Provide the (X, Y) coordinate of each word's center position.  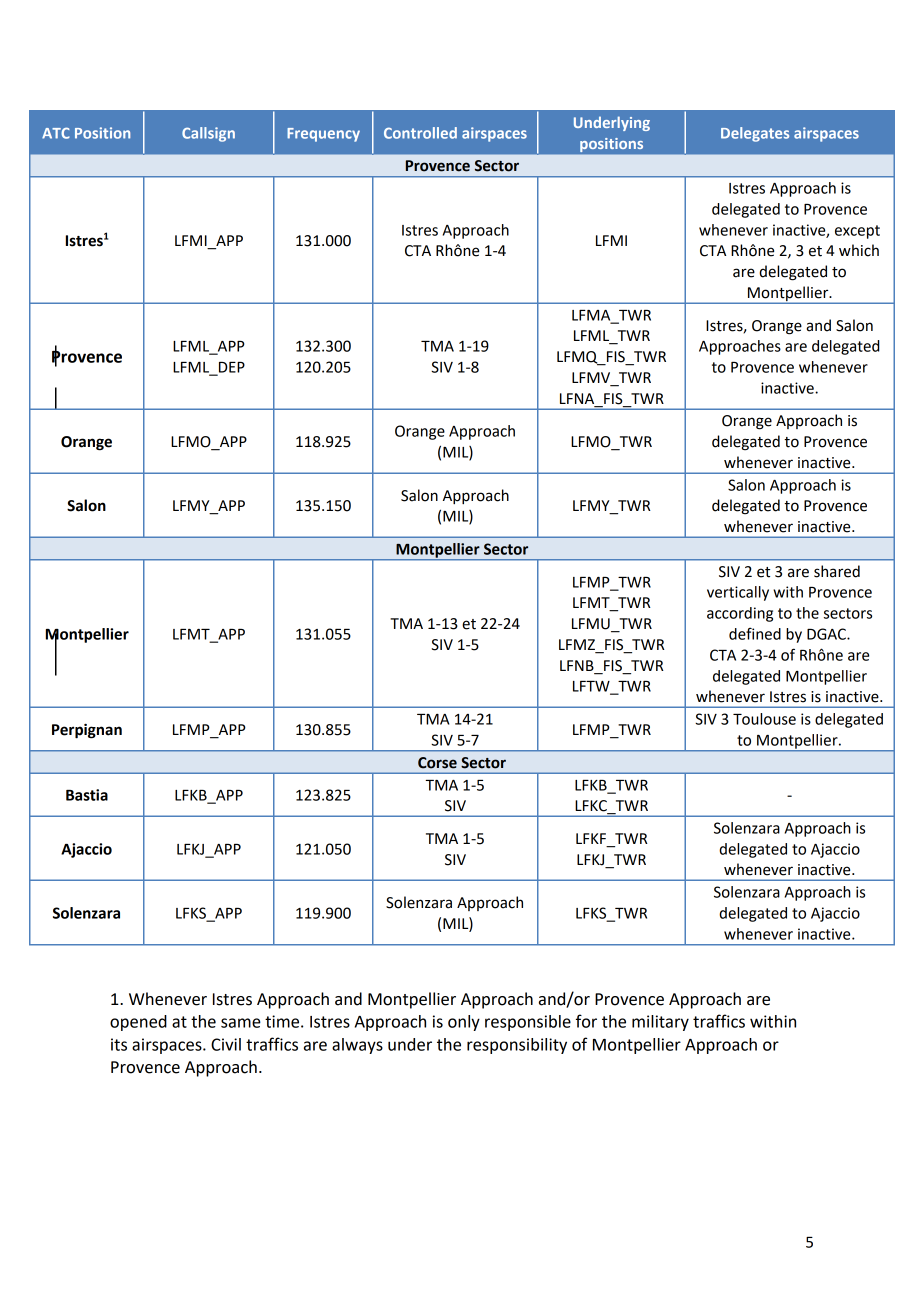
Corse (437, 763)
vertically (738, 593)
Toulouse (764, 719)
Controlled (420, 133)
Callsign (208, 134)
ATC (56, 133)
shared (837, 571)
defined (755, 633)
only (464, 1023)
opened (138, 1023)
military (660, 1023)
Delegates (755, 134)
